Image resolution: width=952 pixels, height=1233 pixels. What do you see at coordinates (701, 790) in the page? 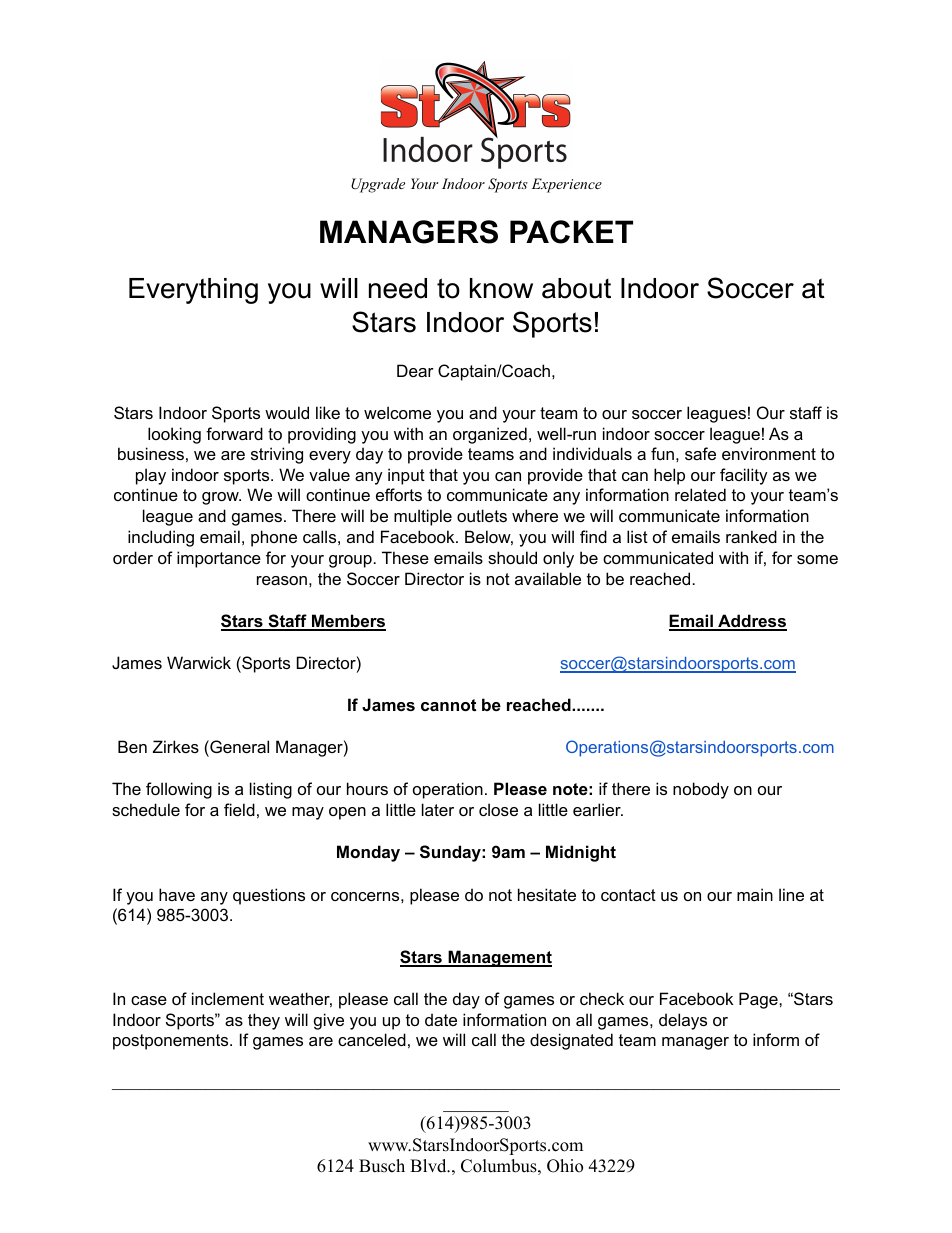
I see `nobody` at bounding box center [701, 790].
